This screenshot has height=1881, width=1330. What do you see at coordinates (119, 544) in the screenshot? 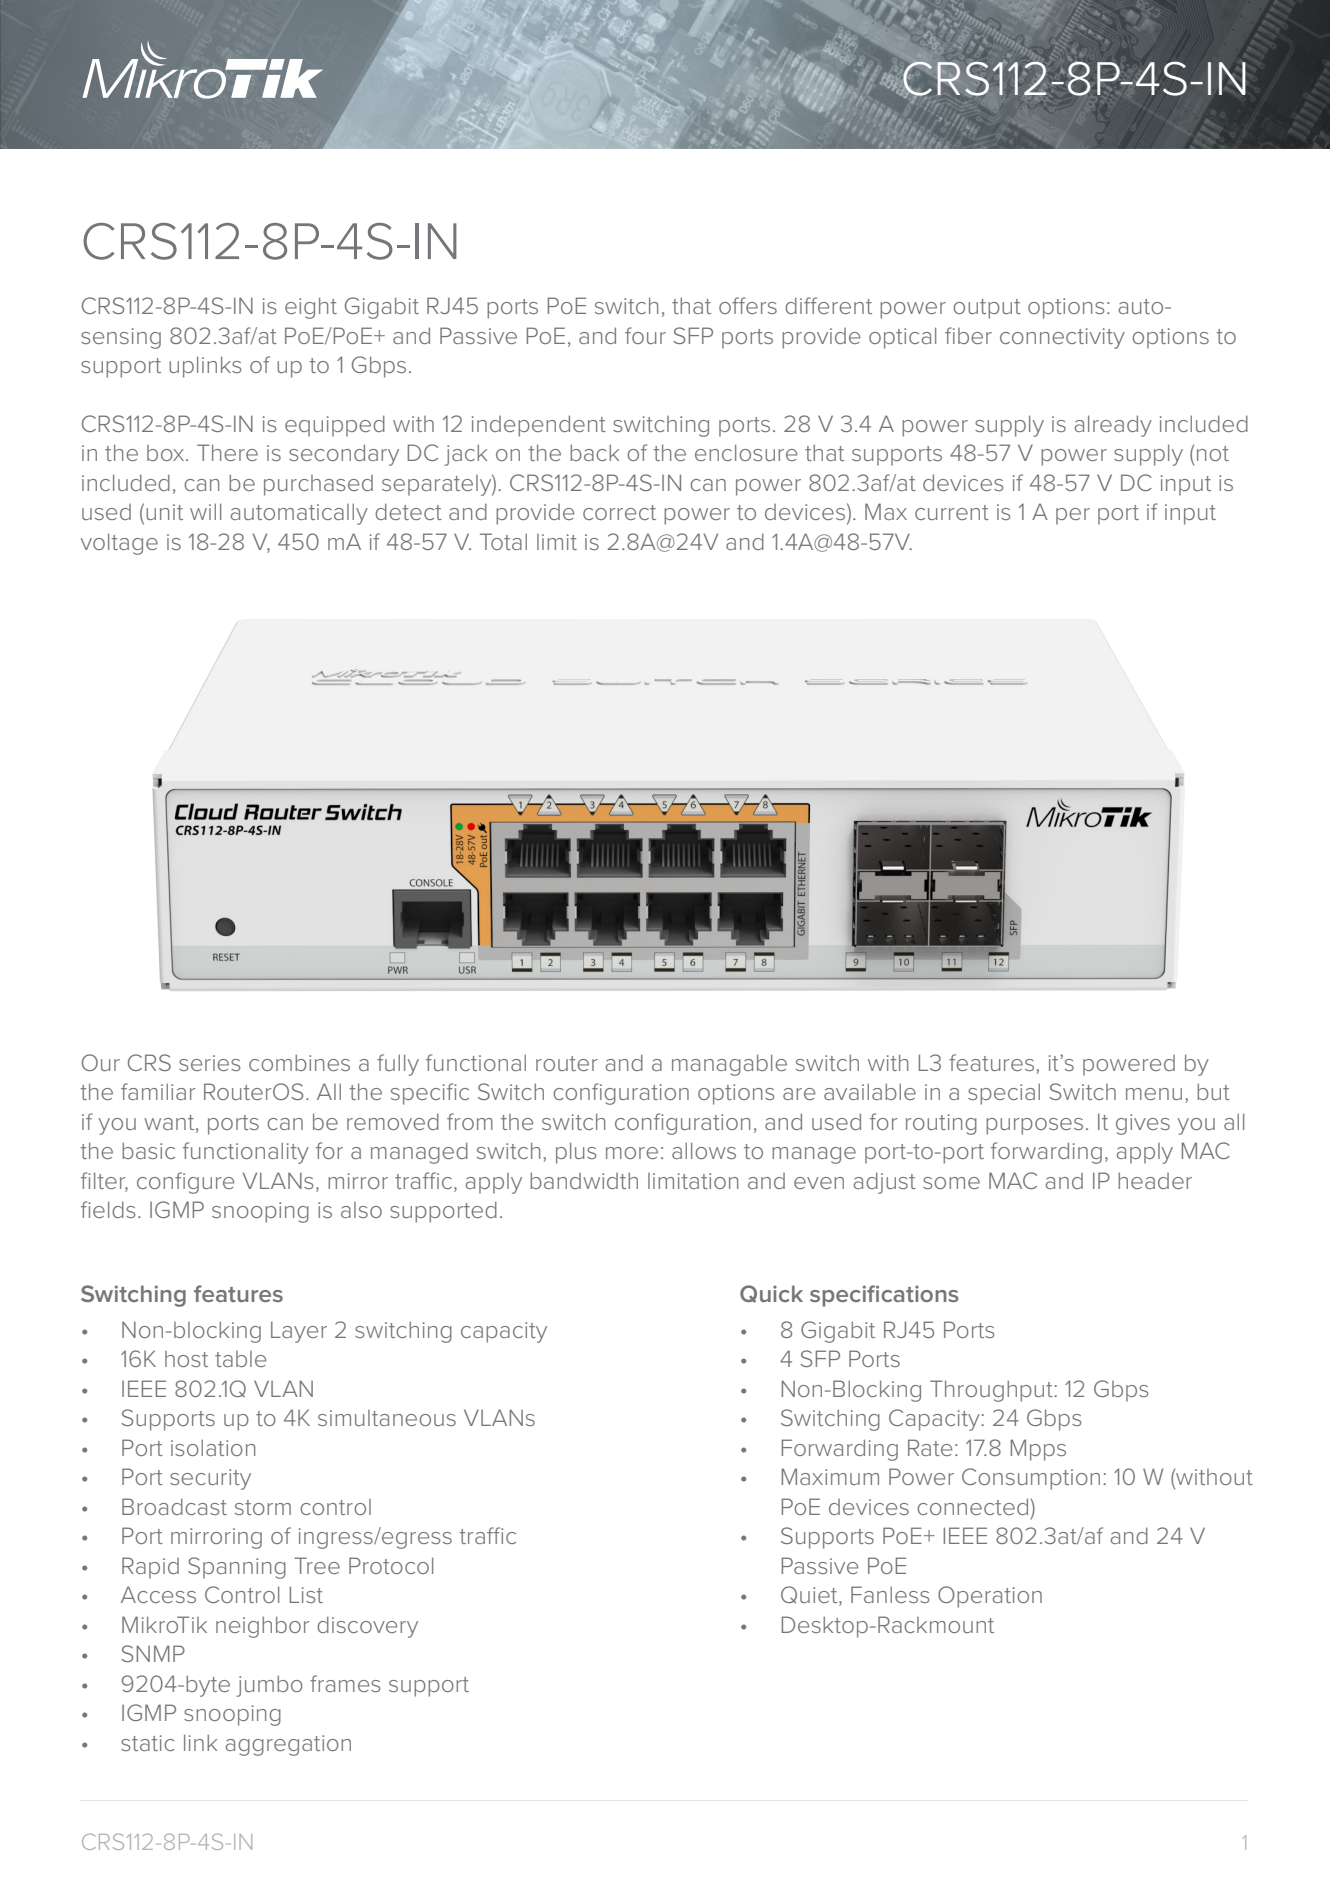
I see `voltage` at bounding box center [119, 544].
